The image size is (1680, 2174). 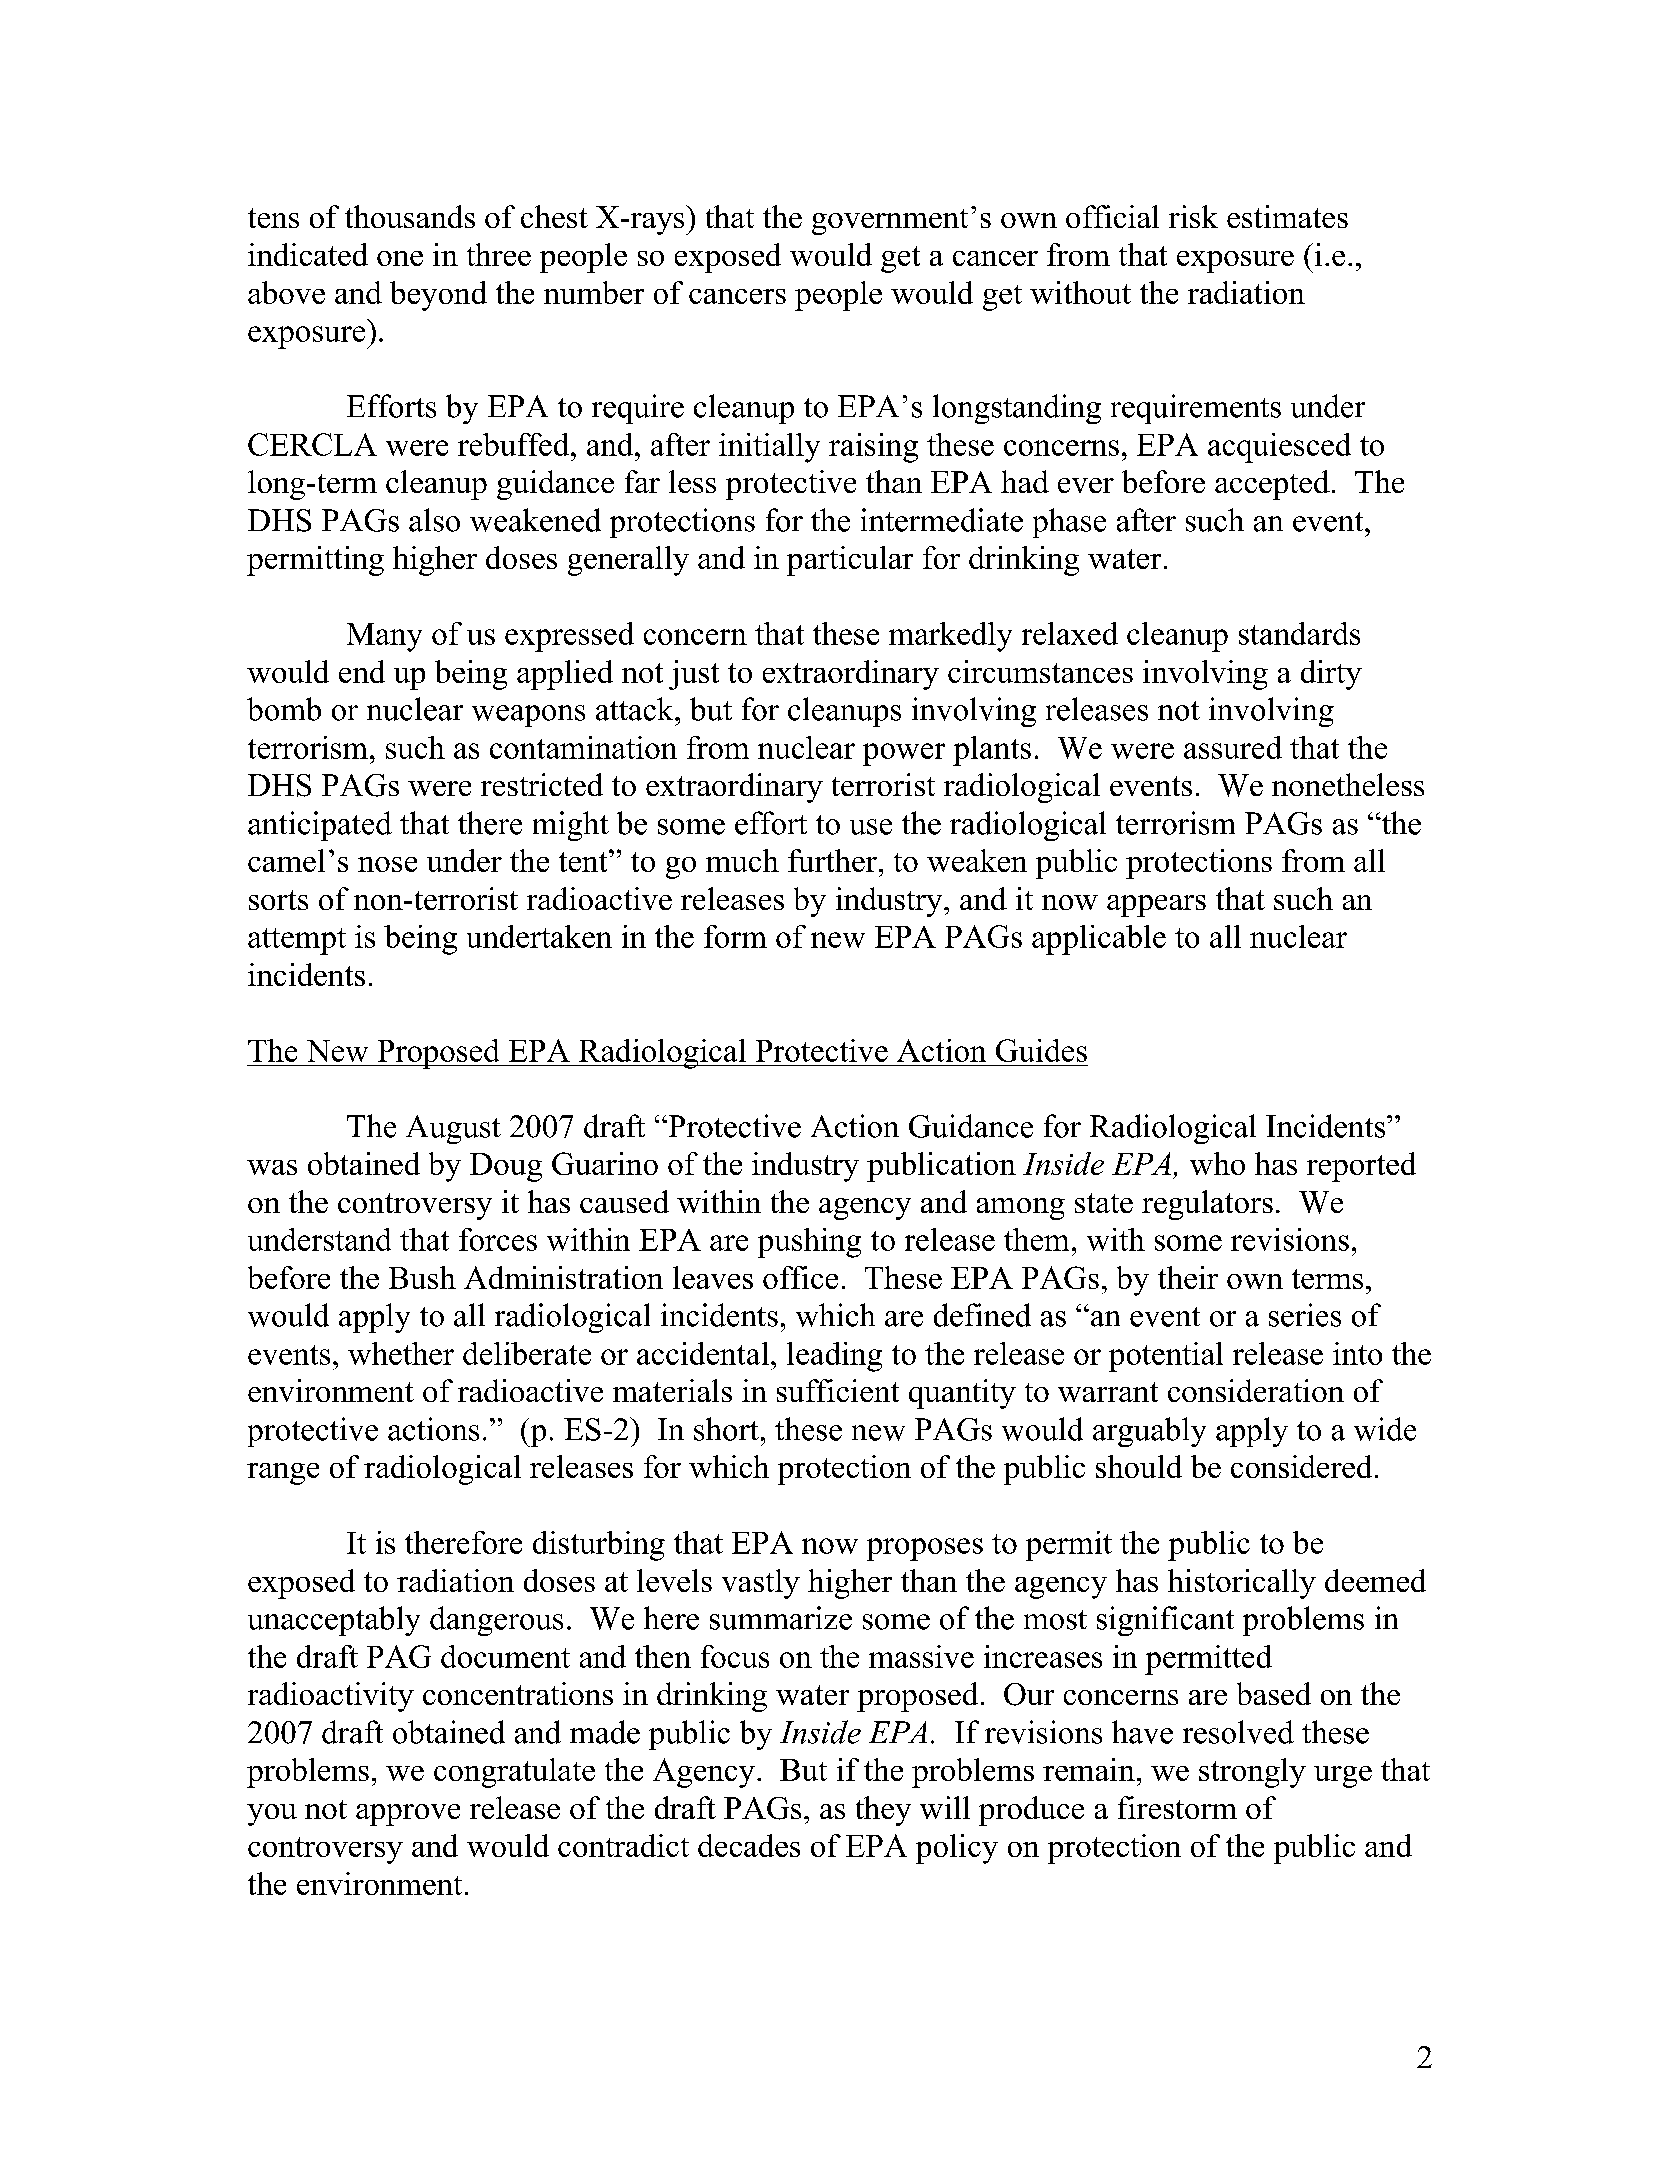 I want to click on August, so click(x=453, y=1129).
